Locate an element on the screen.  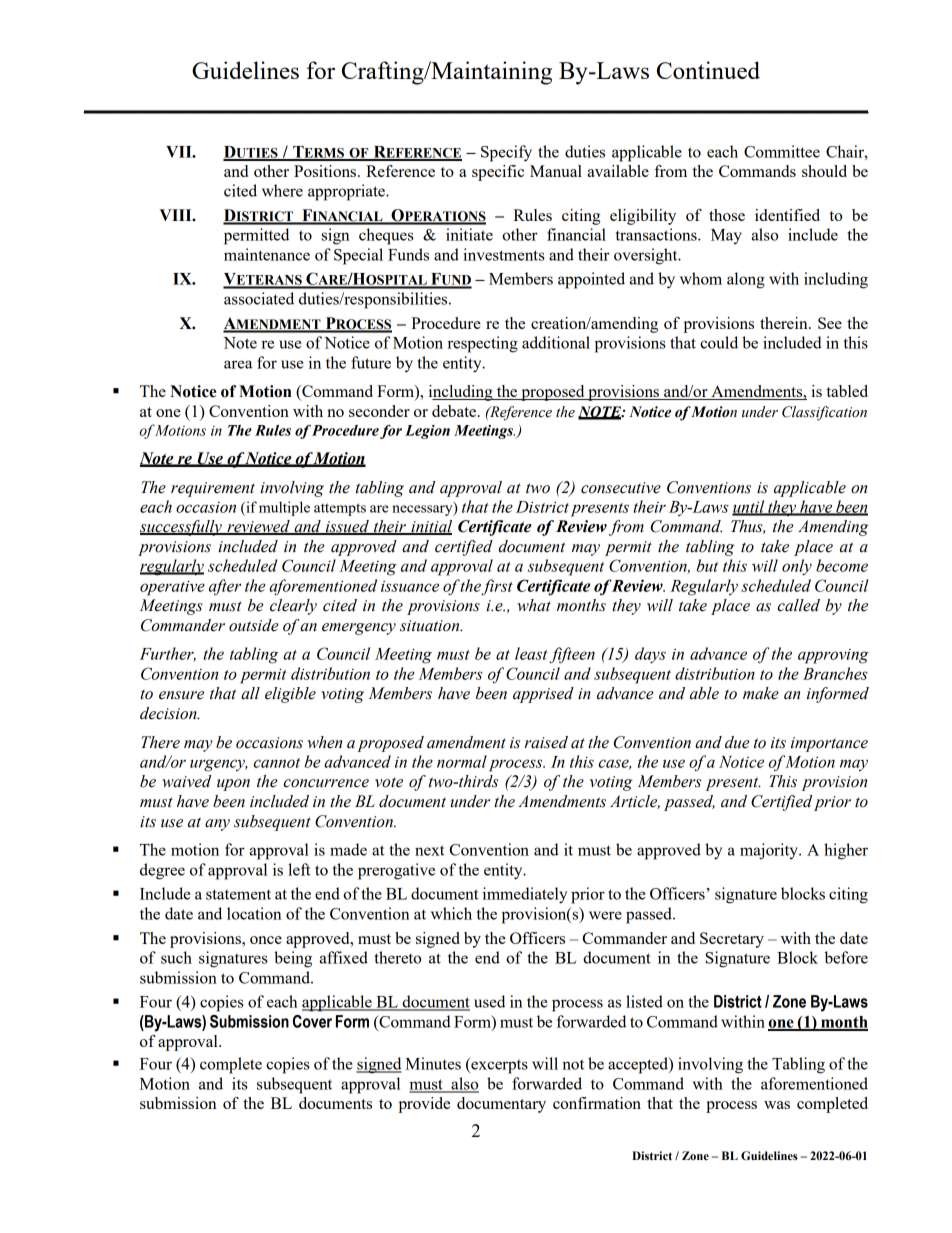
was is located at coordinates (777, 1105).
